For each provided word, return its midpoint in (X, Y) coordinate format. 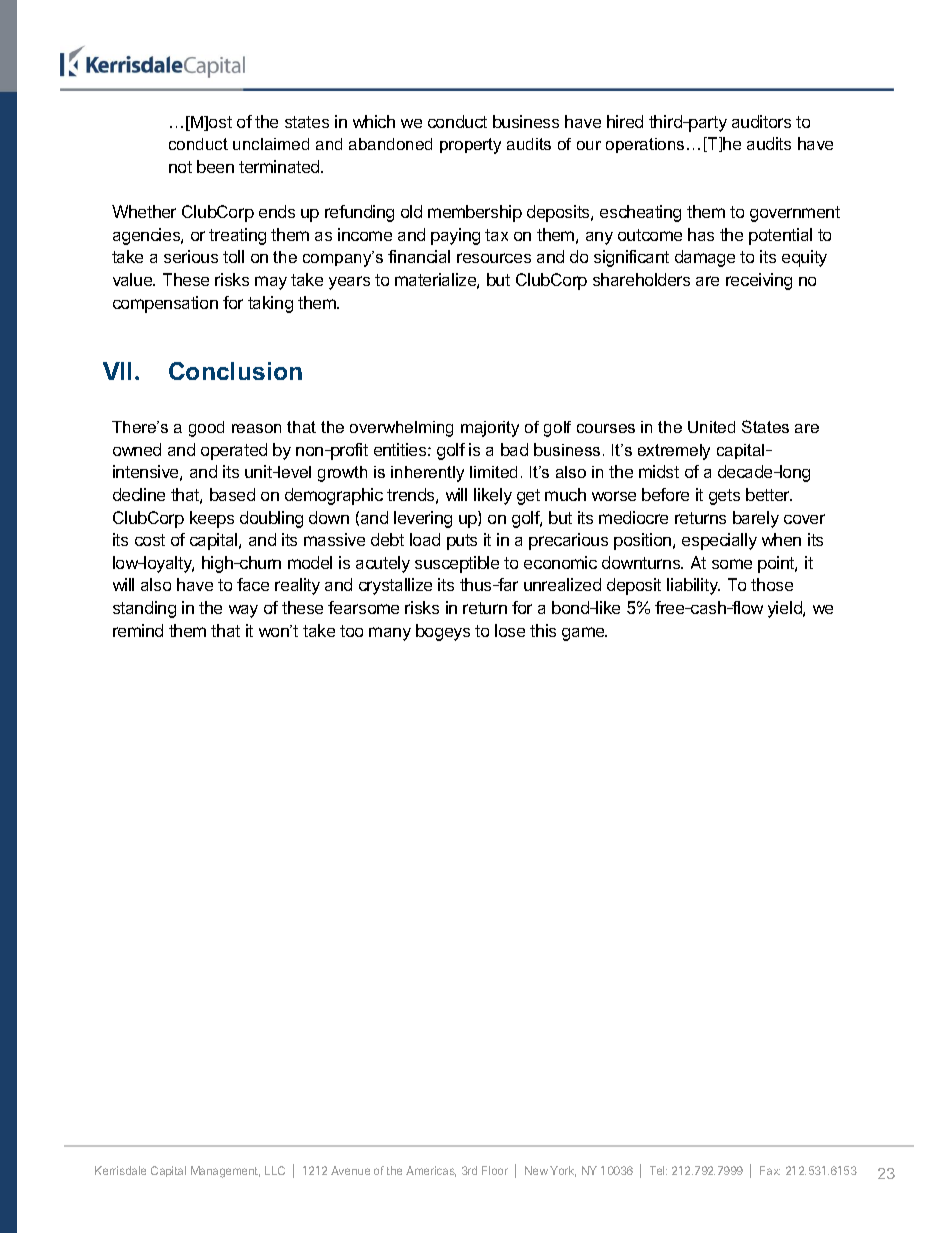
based (232, 494)
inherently (427, 474)
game (584, 634)
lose (510, 630)
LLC (275, 1170)
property (470, 146)
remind (138, 630)
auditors (761, 121)
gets (724, 497)
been (215, 166)
